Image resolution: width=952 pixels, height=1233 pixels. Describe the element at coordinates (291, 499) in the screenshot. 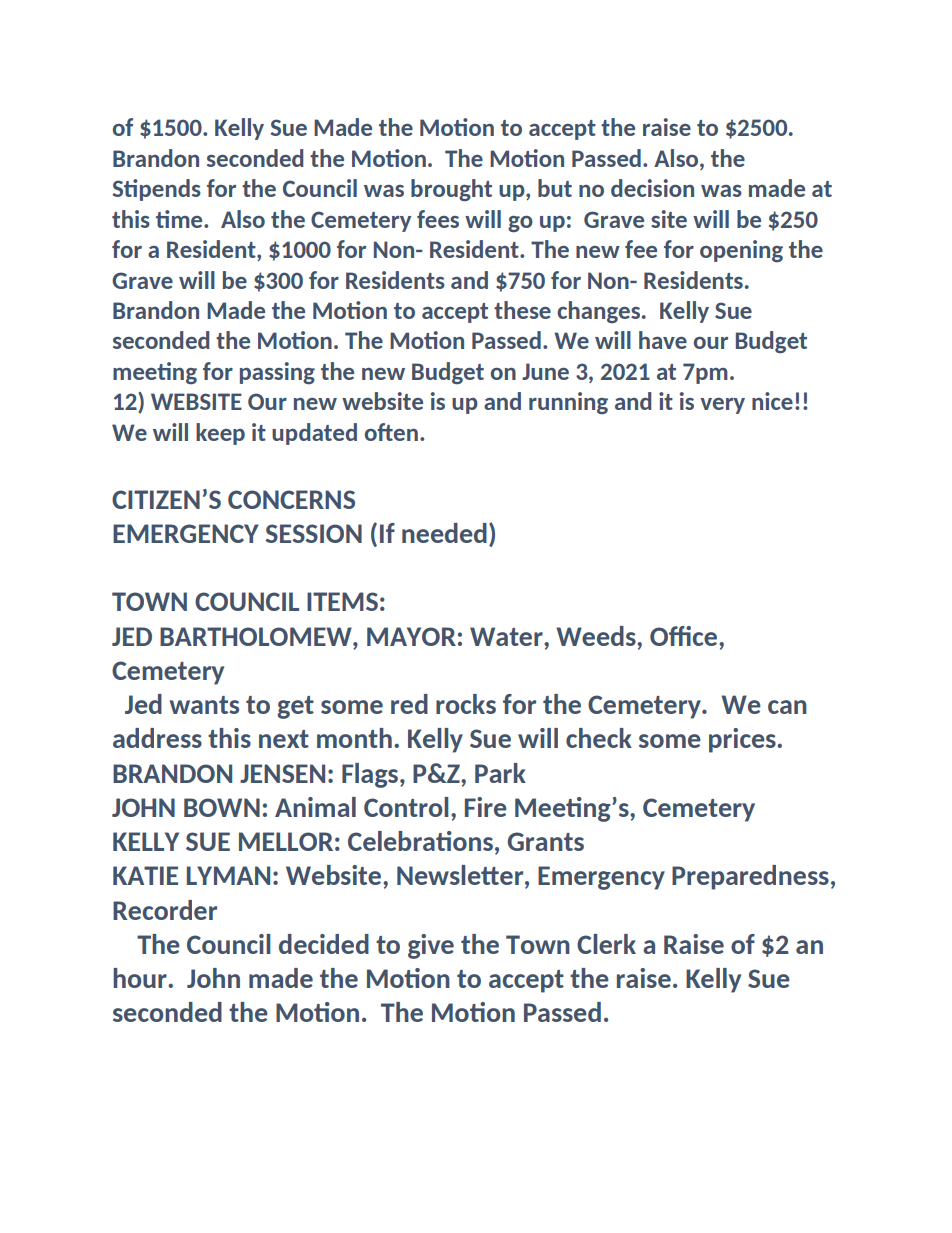

I see `CONCERNS` at that location.
